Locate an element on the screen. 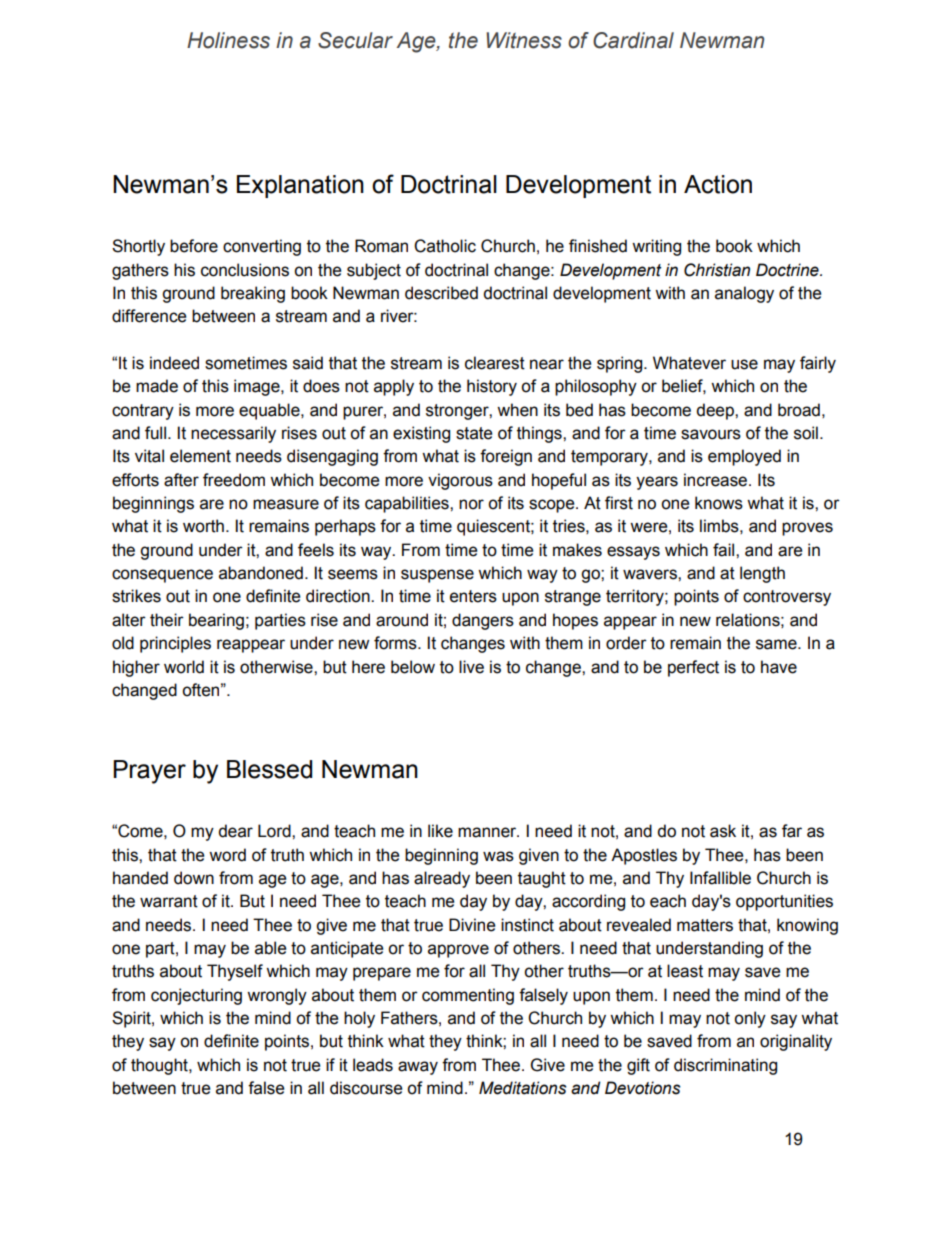 Image resolution: width=952 pixels, height=1233 pixels. consequence is located at coordinates (162, 576).
